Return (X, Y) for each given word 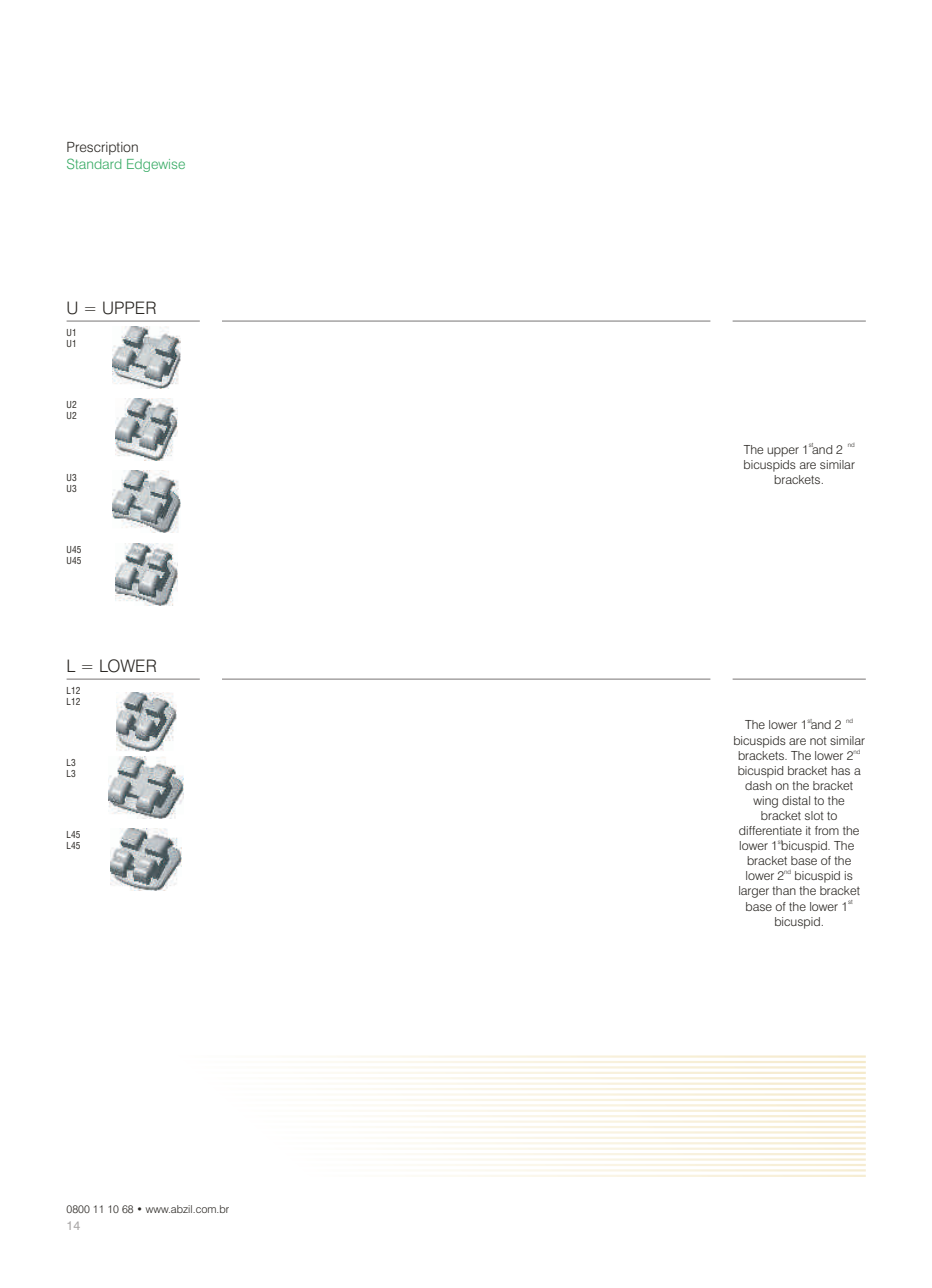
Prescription (102, 148)
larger (754, 892)
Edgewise (156, 165)
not (818, 741)
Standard (94, 163)
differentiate (770, 830)
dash (758, 785)
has (840, 770)
